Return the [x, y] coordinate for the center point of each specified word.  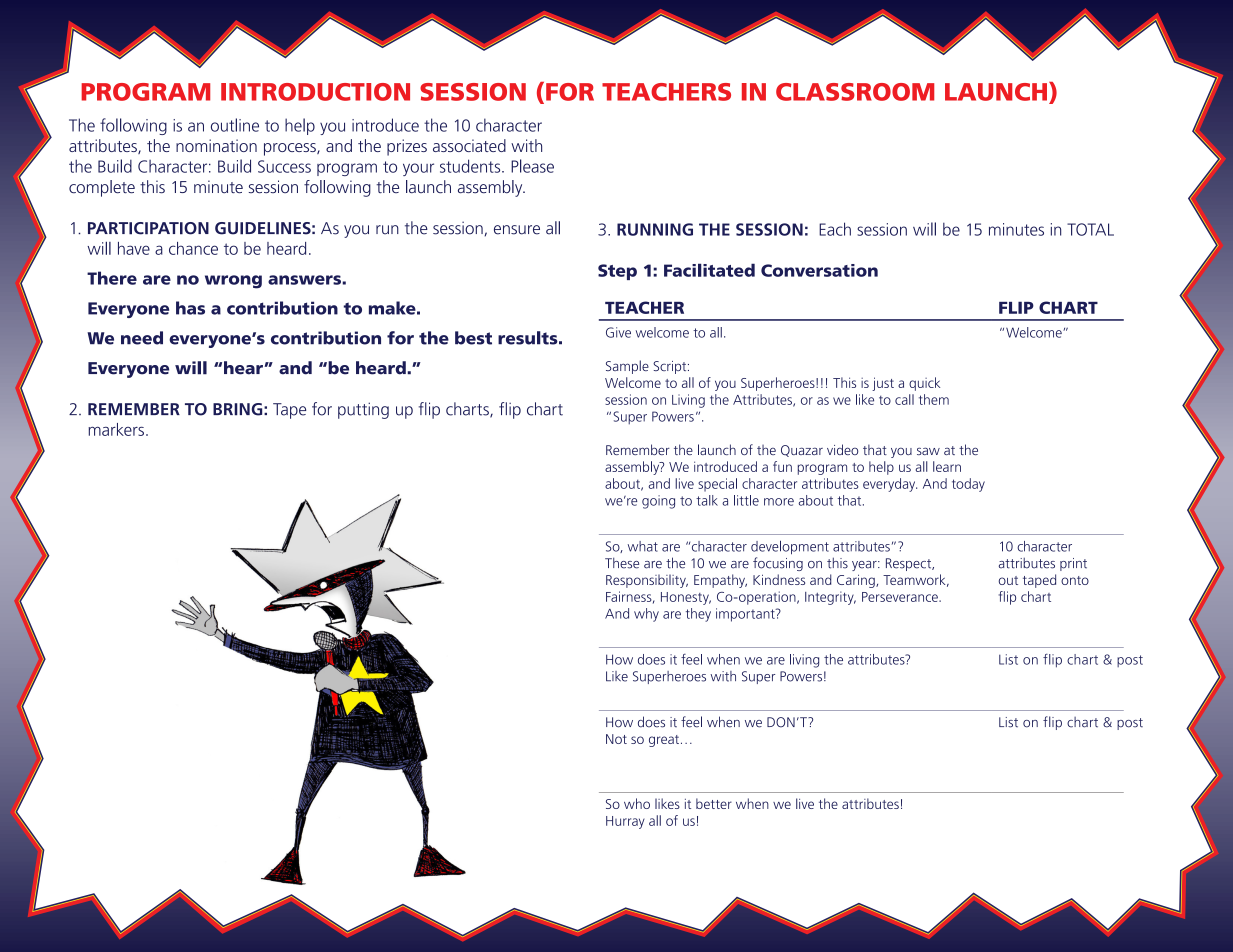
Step [617, 272]
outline [235, 125]
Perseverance [901, 597]
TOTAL [1090, 229]
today [968, 485]
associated [469, 145]
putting [363, 410]
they [698, 615]
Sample [627, 367]
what [643, 546]
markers [116, 429]
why [646, 615]
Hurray [625, 822]
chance [193, 248]
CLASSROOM [855, 92]
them [934, 399]
